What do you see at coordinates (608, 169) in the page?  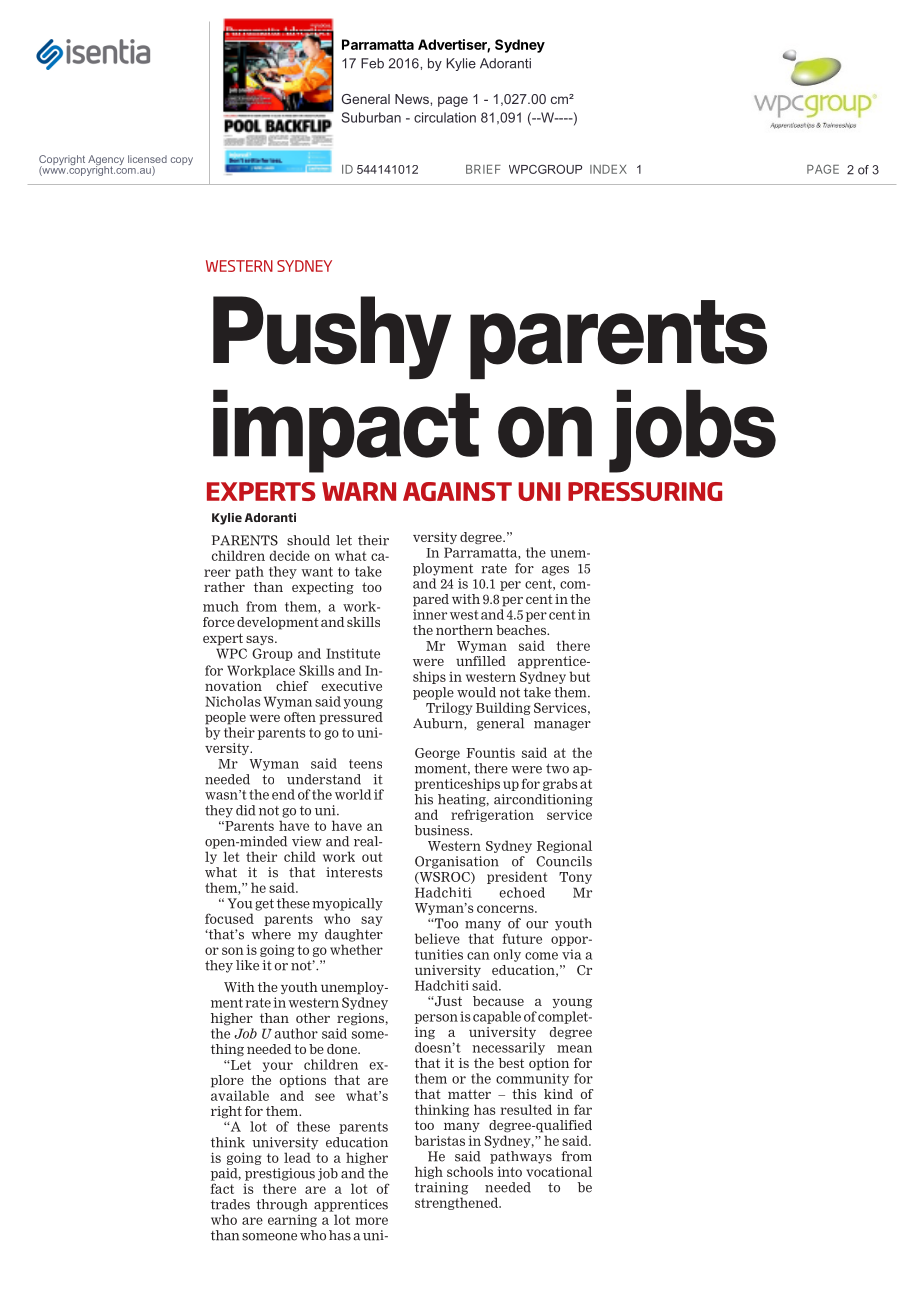 I see `INDEX` at bounding box center [608, 169].
